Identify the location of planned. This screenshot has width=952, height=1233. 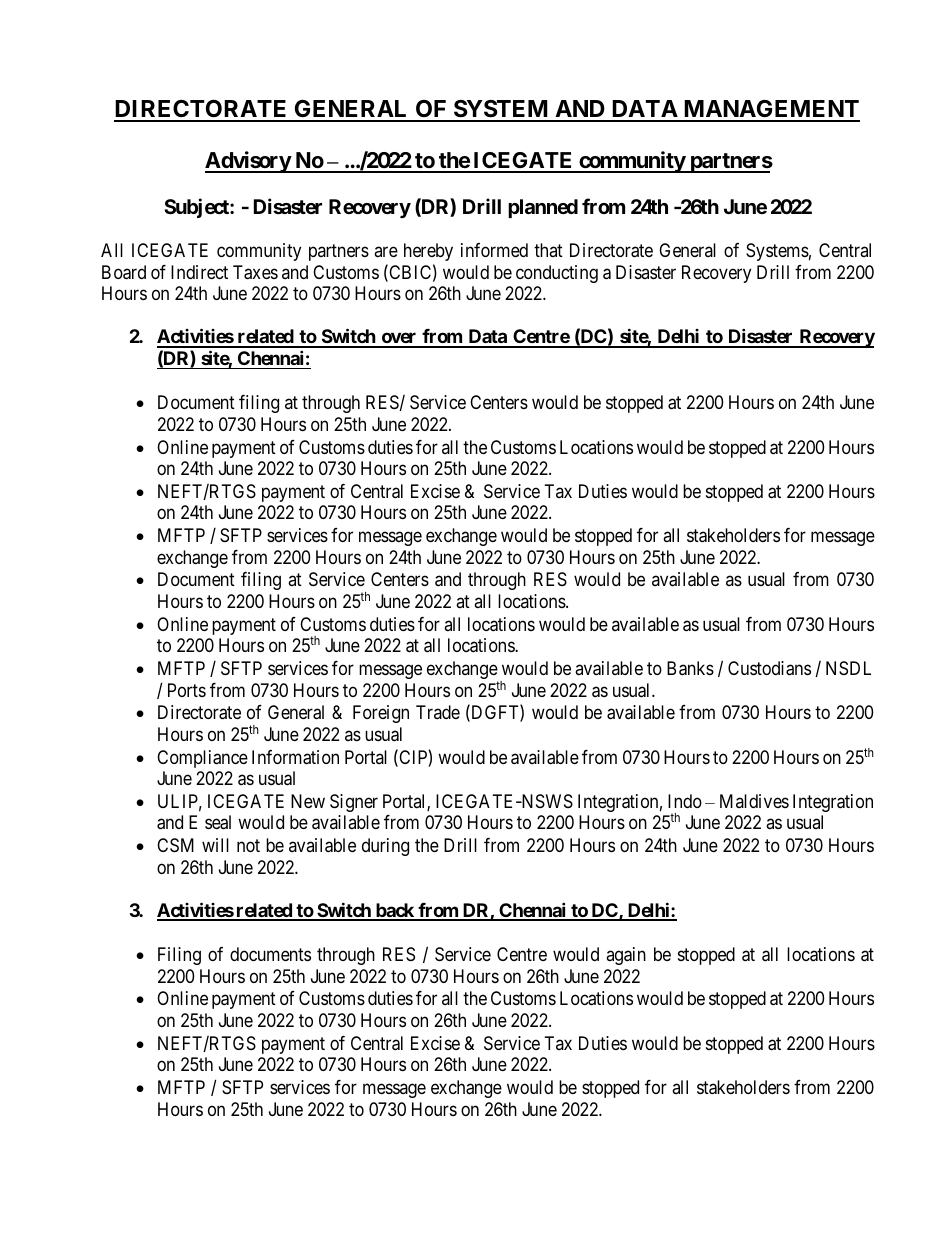
(543, 208).
